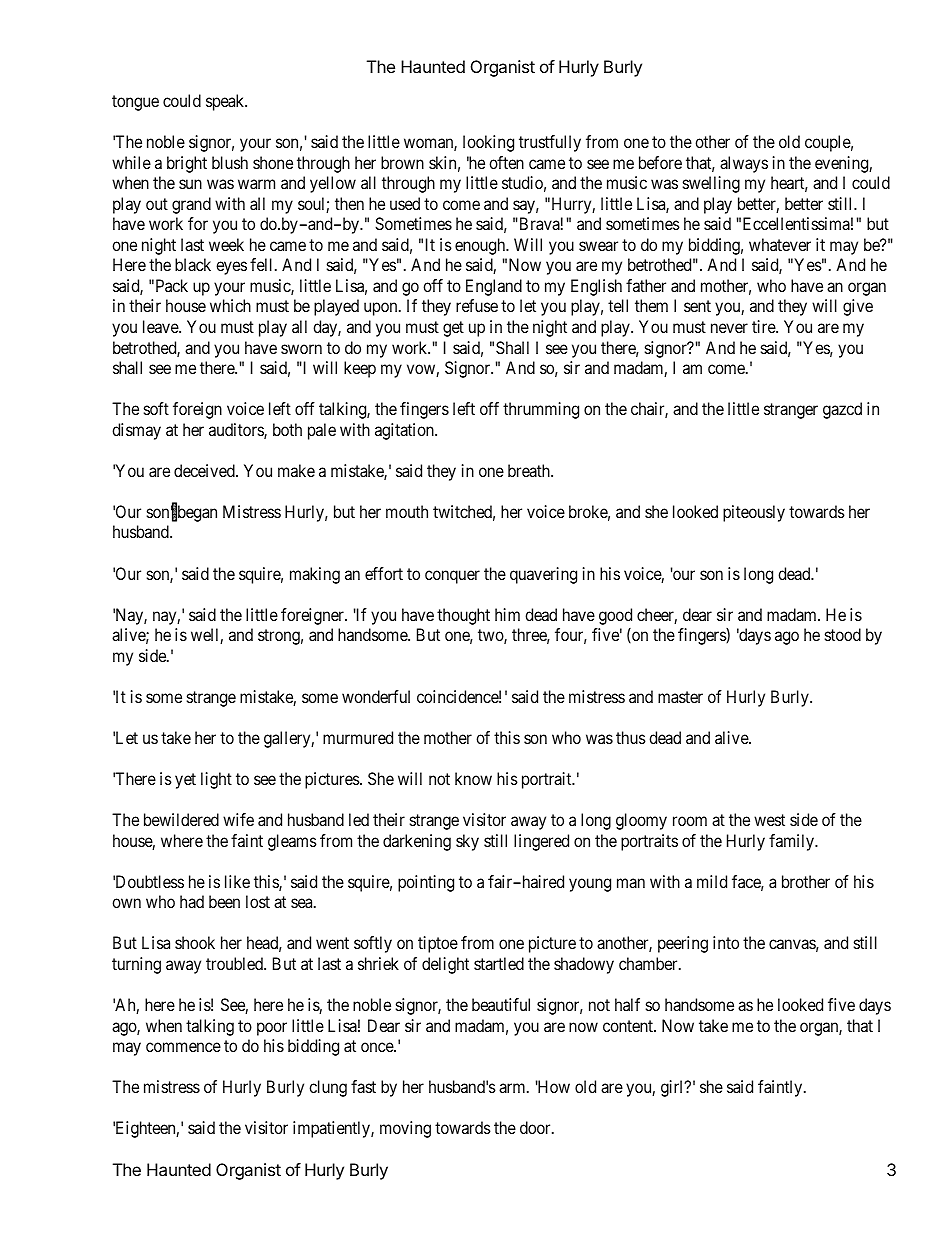  I want to click on door, so click(536, 1127).
